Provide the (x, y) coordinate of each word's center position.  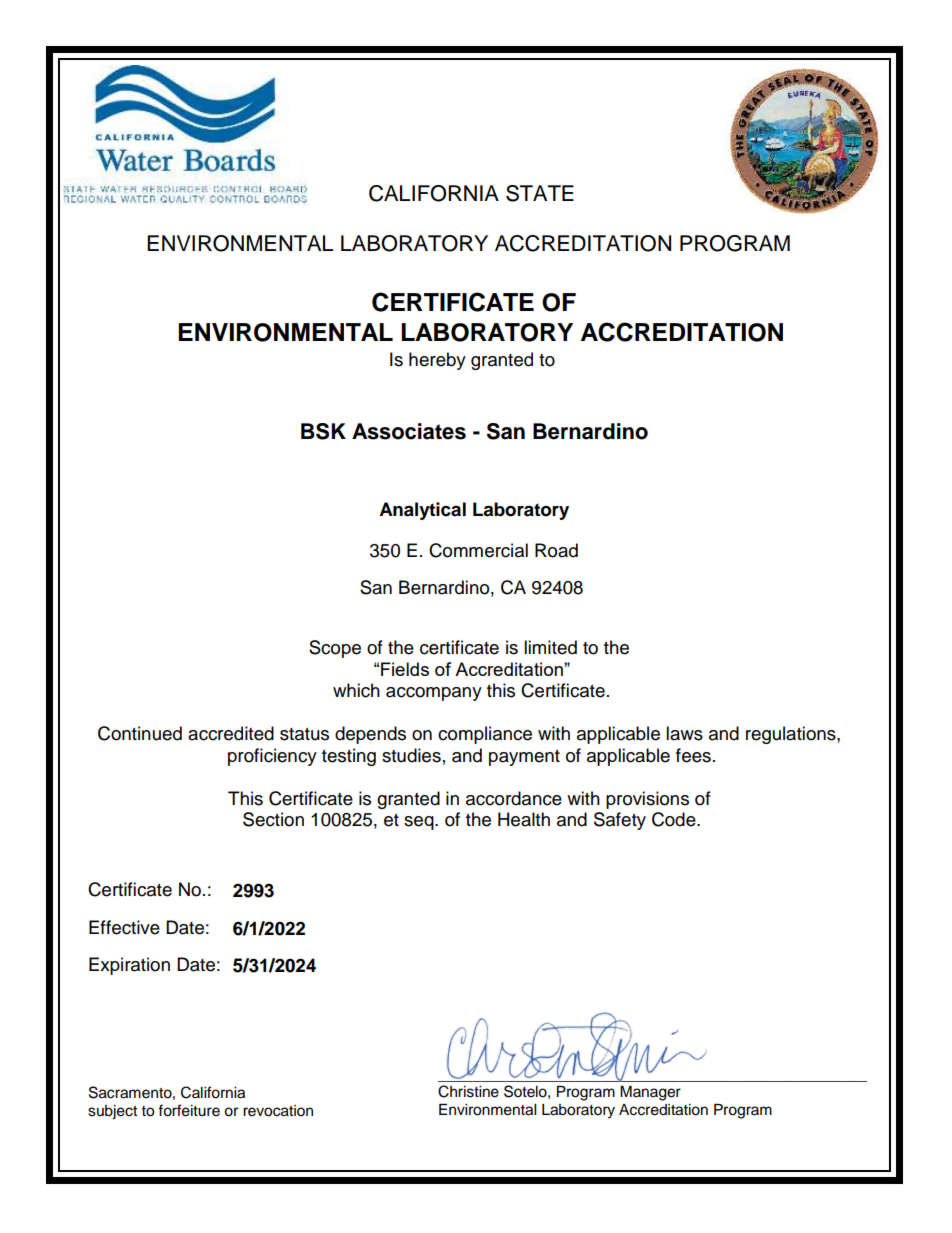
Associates (409, 431)
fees (693, 755)
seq (420, 823)
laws (684, 733)
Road (556, 550)
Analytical (422, 511)
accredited (231, 733)
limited (550, 647)
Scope (335, 649)
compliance (485, 735)
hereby (437, 361)
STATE (540, 193)
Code (675, 819)
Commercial (478, 550)
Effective (124, 927)
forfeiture (189, 1110)
